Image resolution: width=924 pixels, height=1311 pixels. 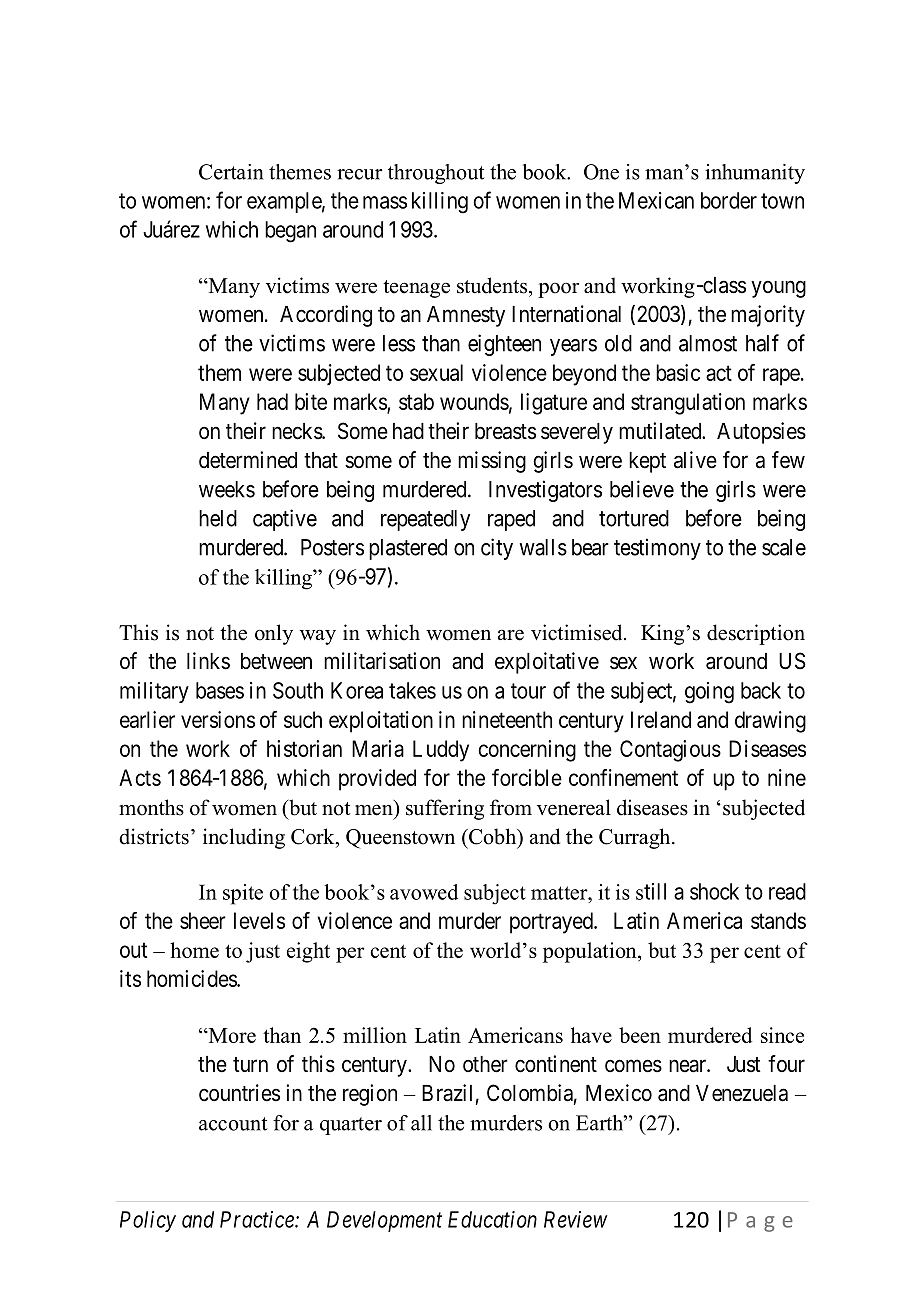 What do you see at coordinates (492, 1219) in the page?
I see `Education` at bounding box center [492, 1219].
